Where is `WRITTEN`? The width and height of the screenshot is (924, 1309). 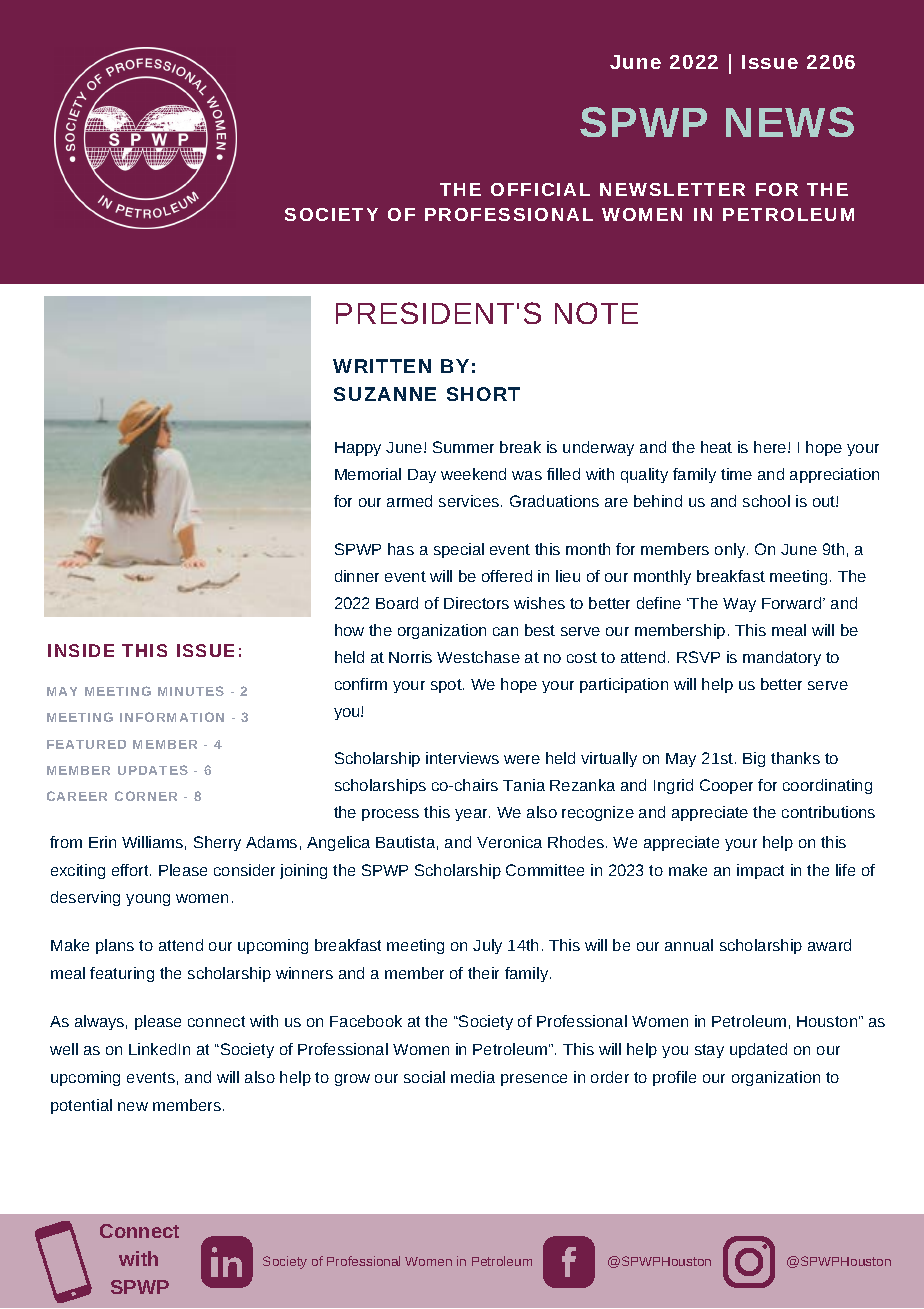 WRITTEN is located at coordinates (382, 366).
